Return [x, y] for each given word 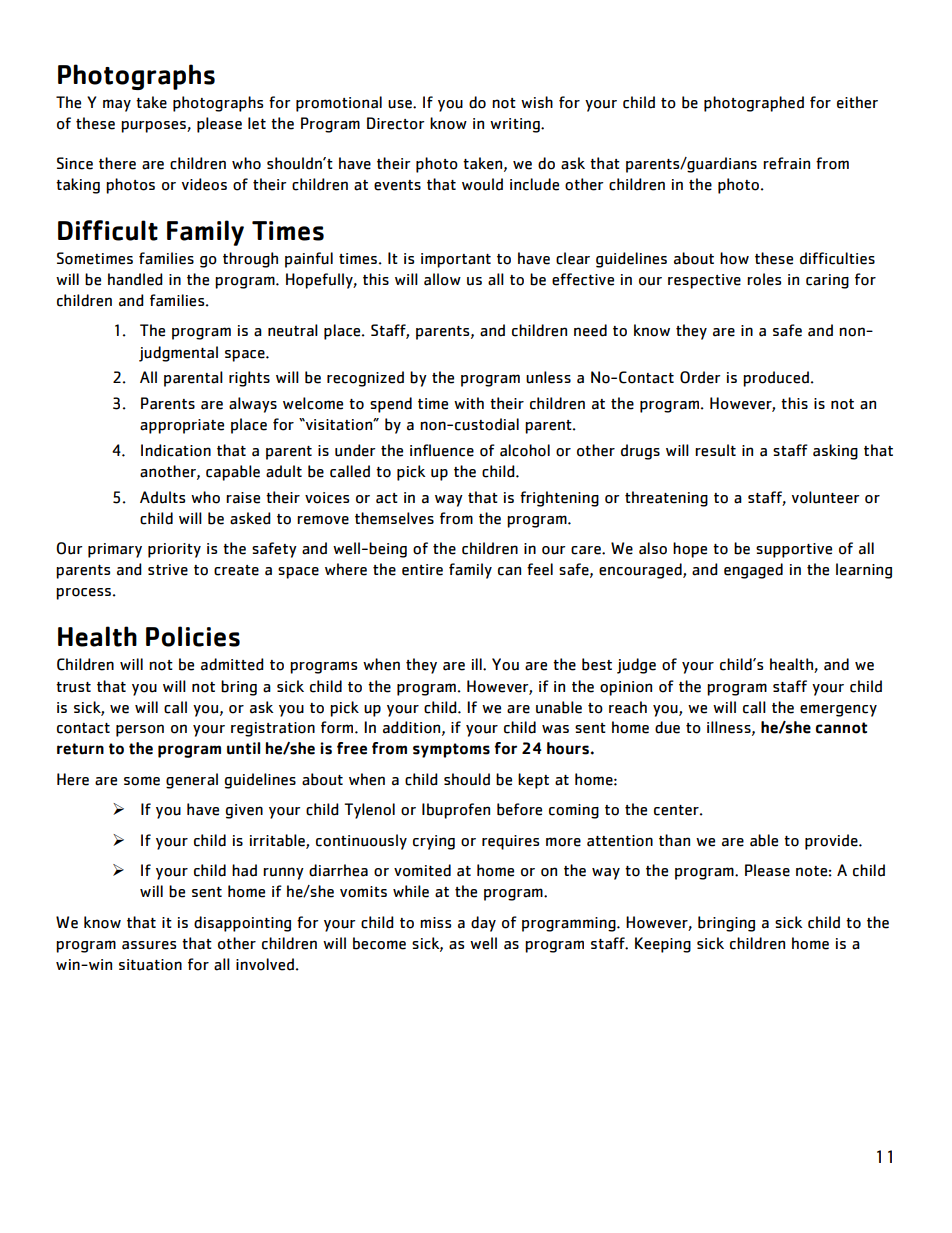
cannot [841, 728]
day [483, 924]
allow [442, 279]
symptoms [451, 750]
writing [516, 125]
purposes [154, 127]
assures [149, 945]
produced [776, 379]
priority [174, 550]
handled [135, 279]
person [140, 730]
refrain [786, 163]
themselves [394, 518]
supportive [794, 550]
